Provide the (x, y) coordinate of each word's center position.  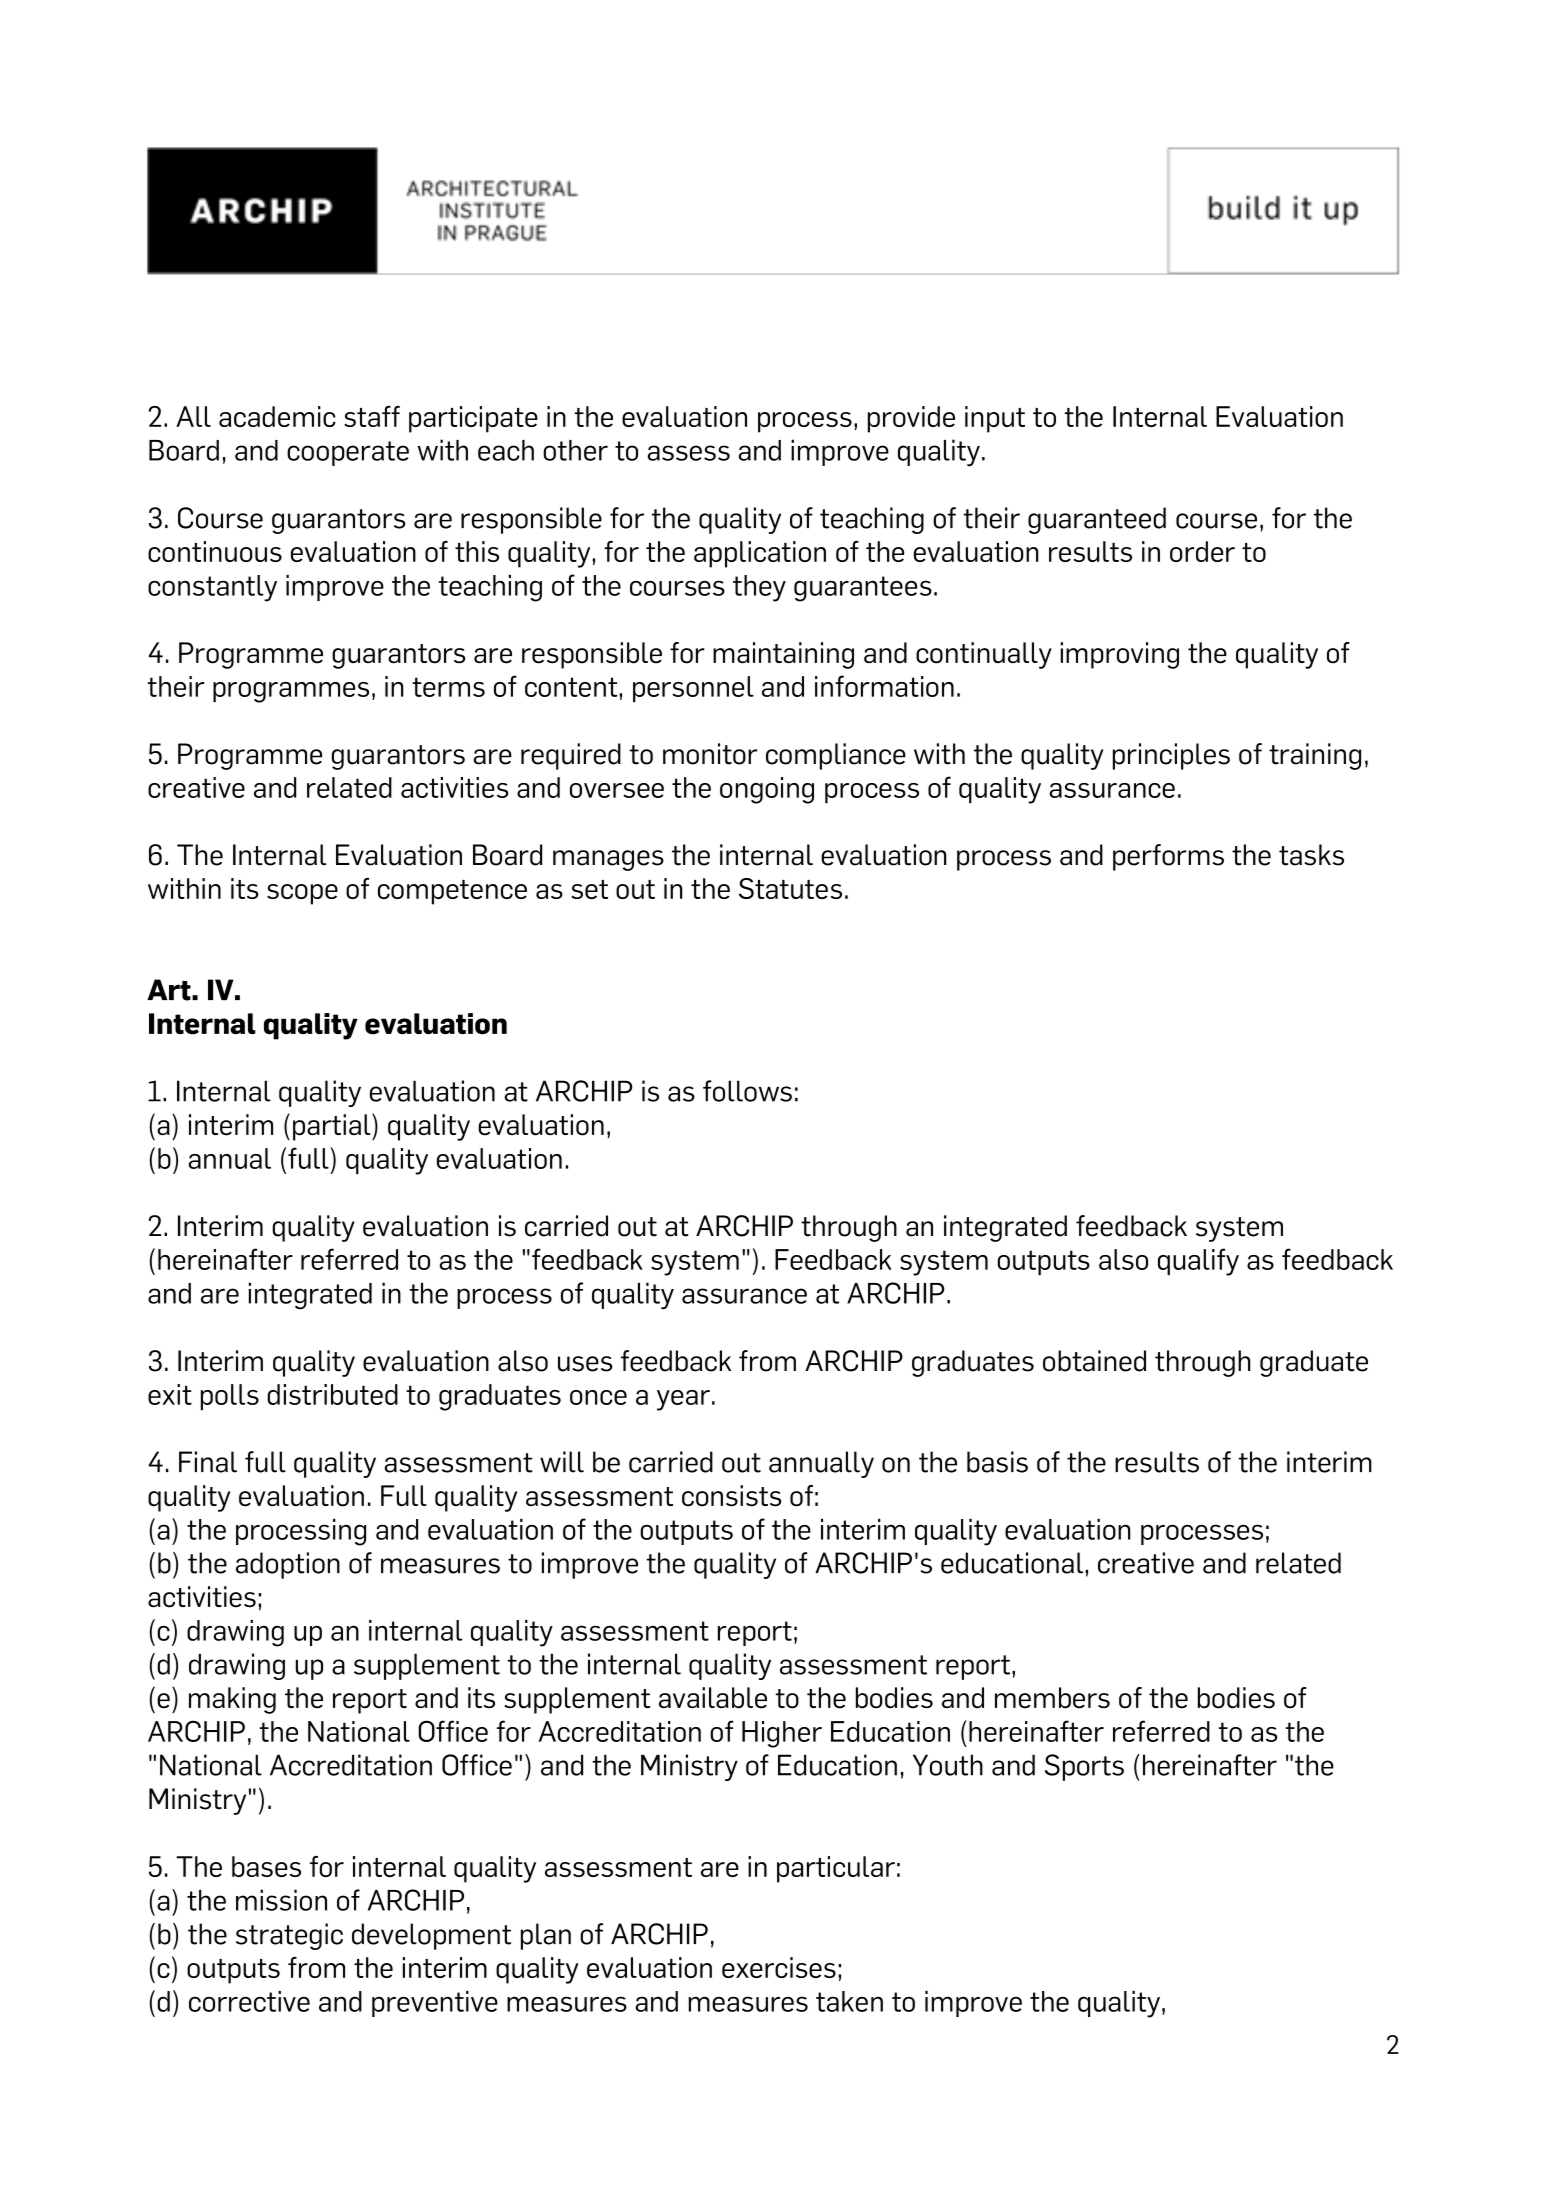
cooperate (348, 453)
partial (333, 1127)
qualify (1198, 1262)
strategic (289, 1936)
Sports (1084, 1767)
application (760, 554)
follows (747, 1091)
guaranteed (1097, 520)
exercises (779, 1967)
